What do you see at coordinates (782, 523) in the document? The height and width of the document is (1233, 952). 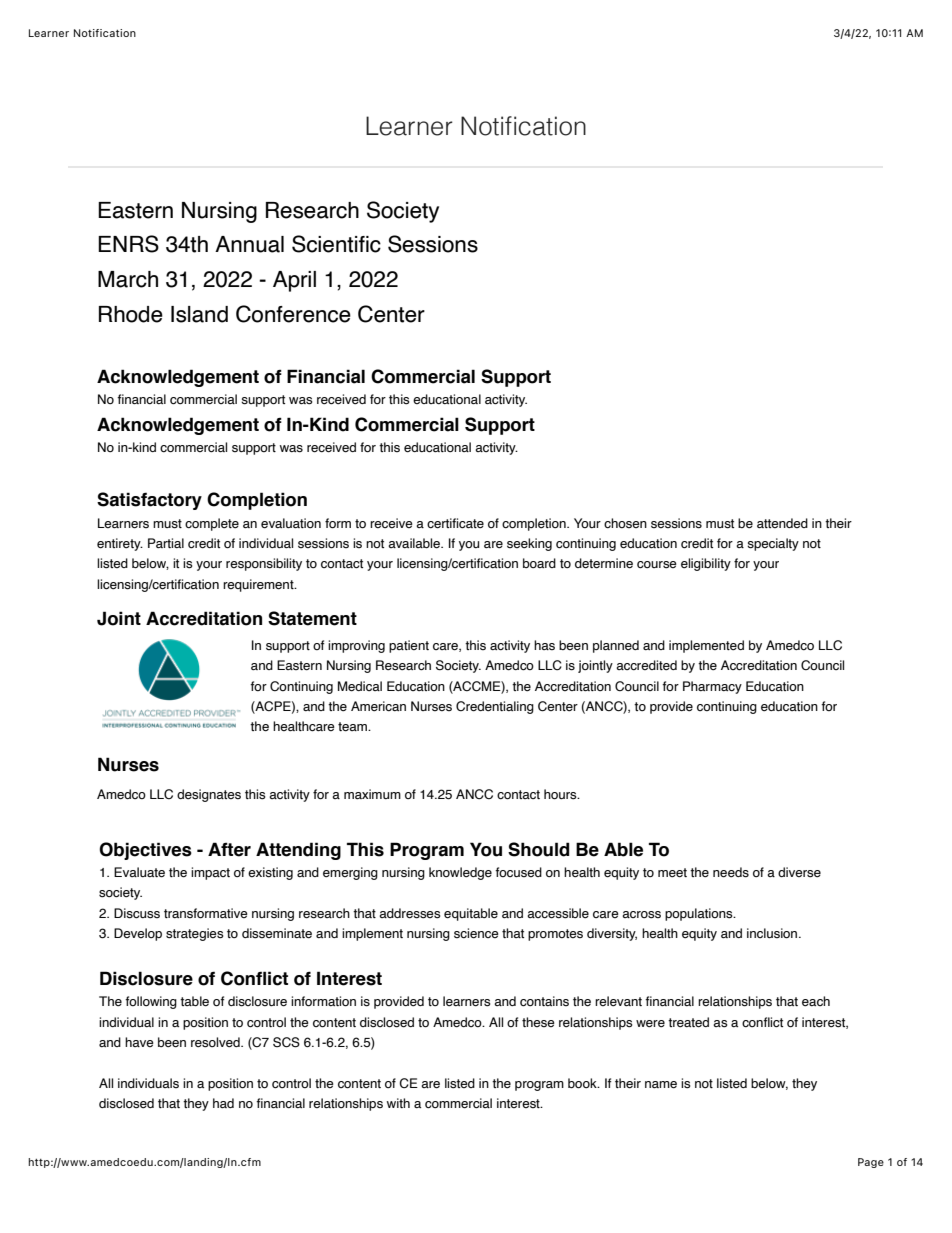 I see `attended` at bounding box center [782, 523].
